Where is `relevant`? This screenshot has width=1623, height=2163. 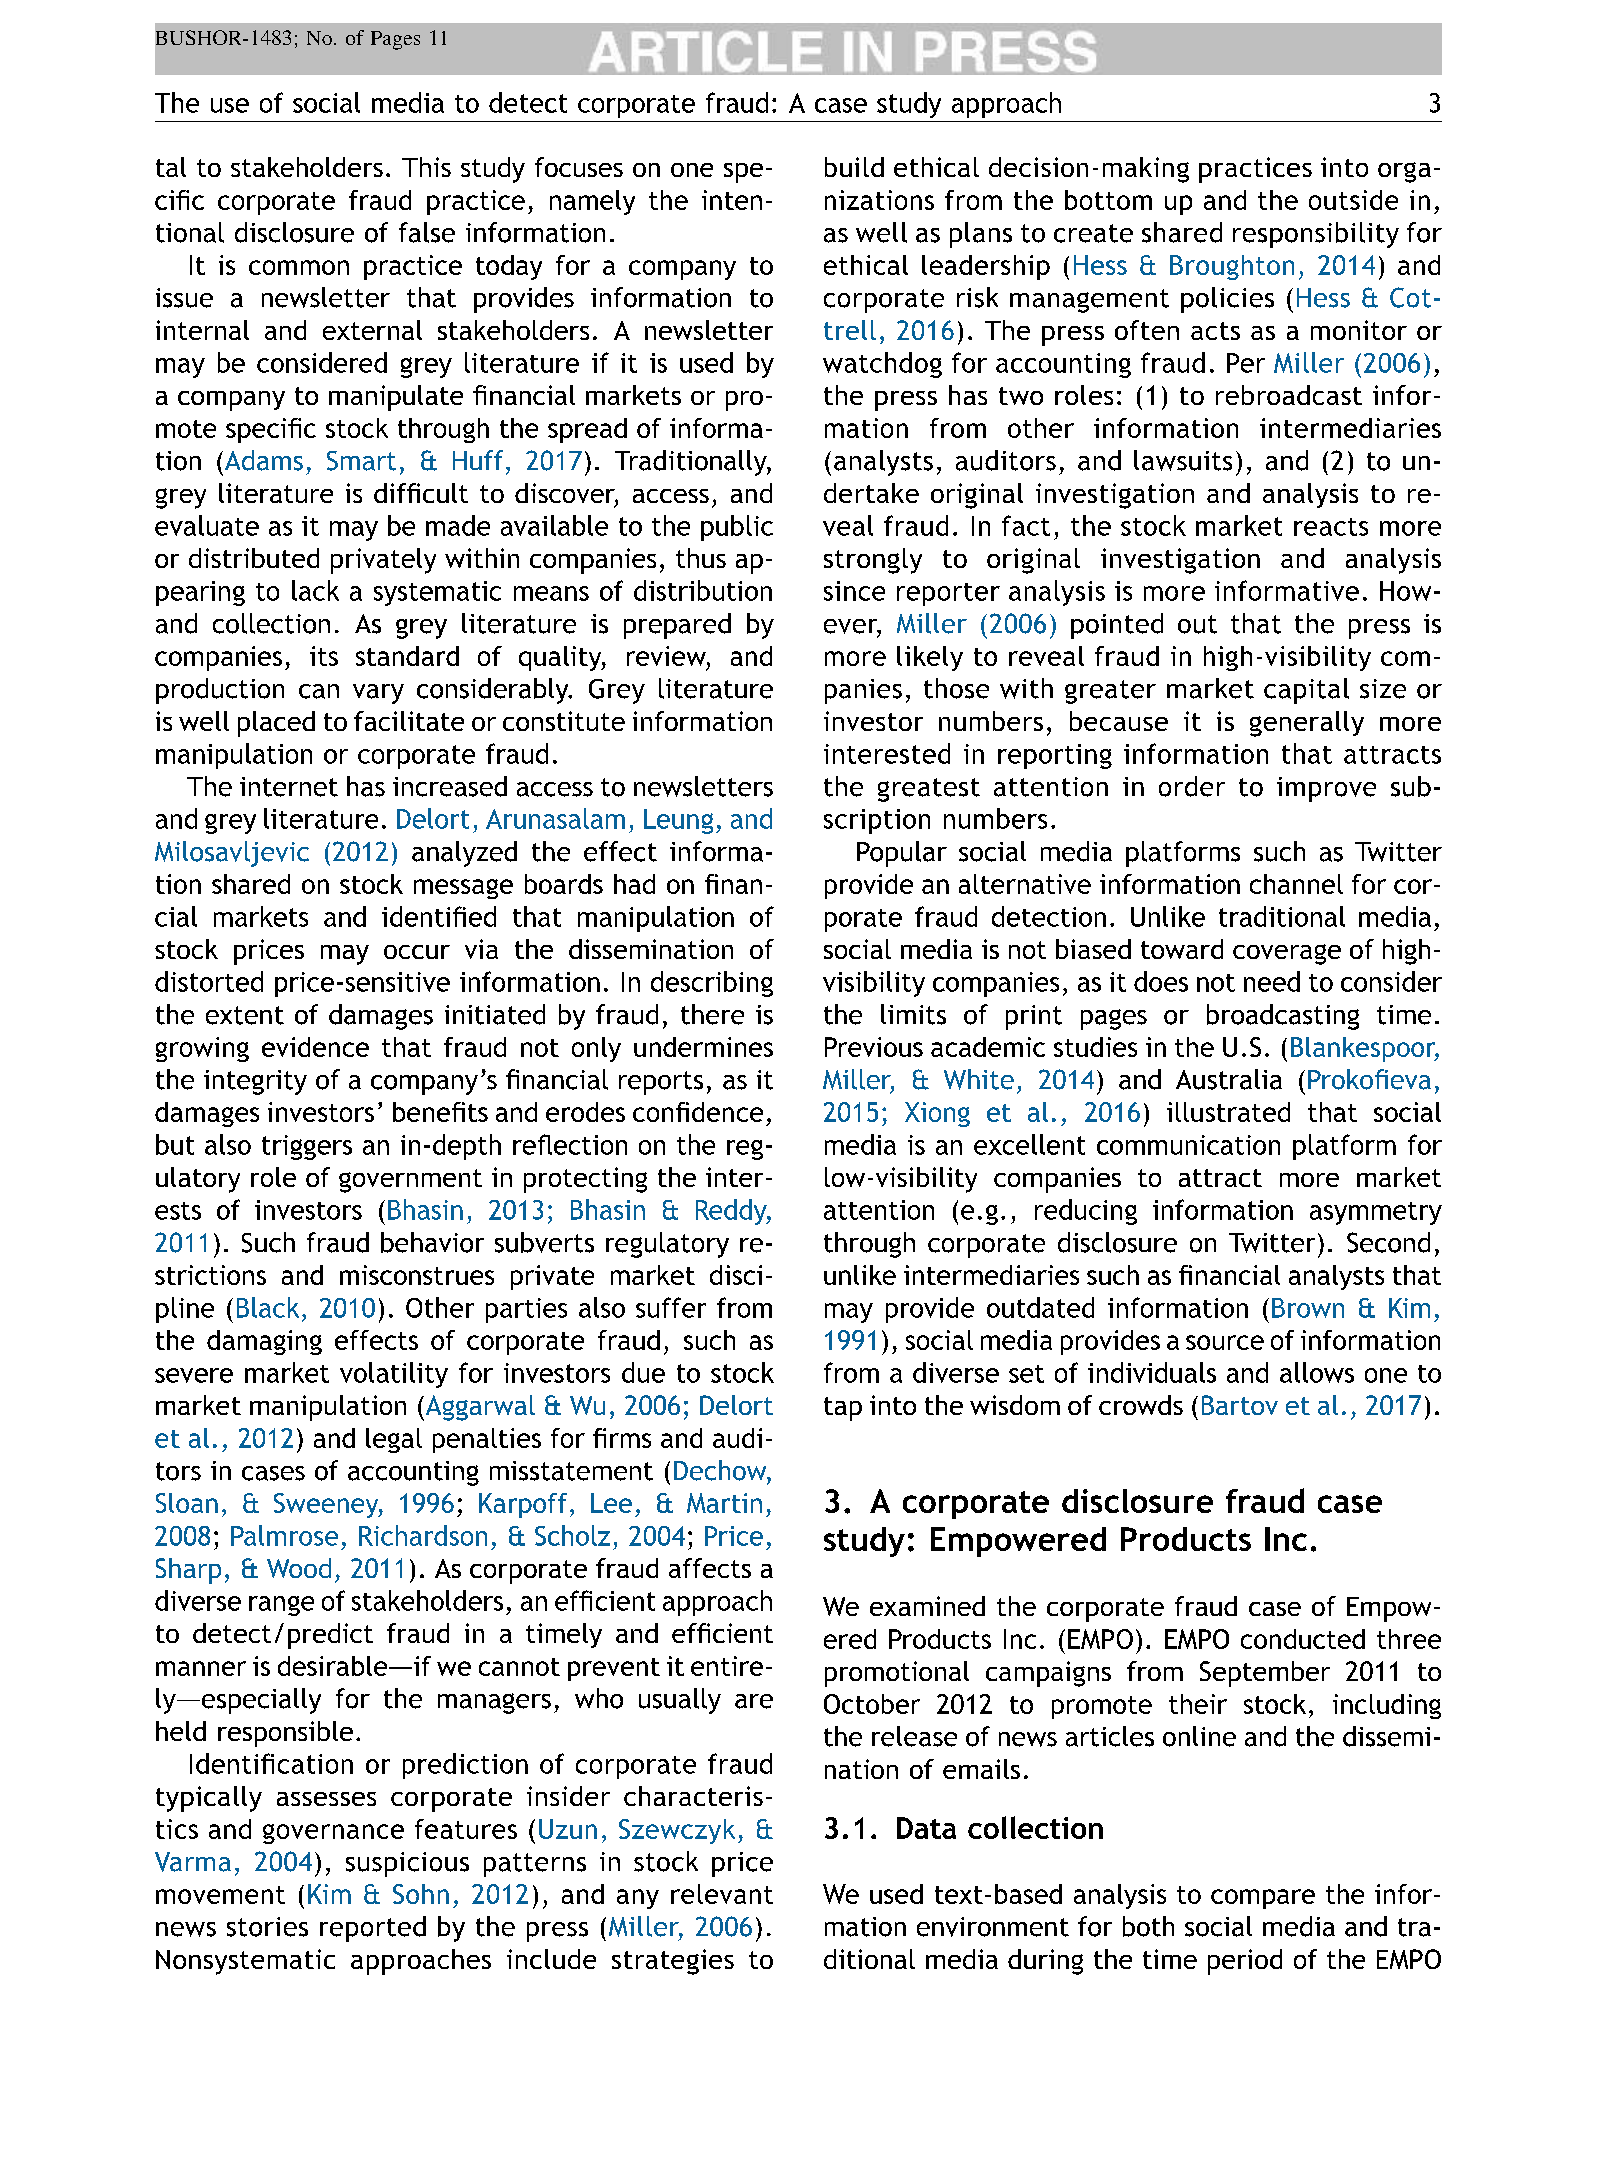
relevant is located at coordinates (722, 1894).
